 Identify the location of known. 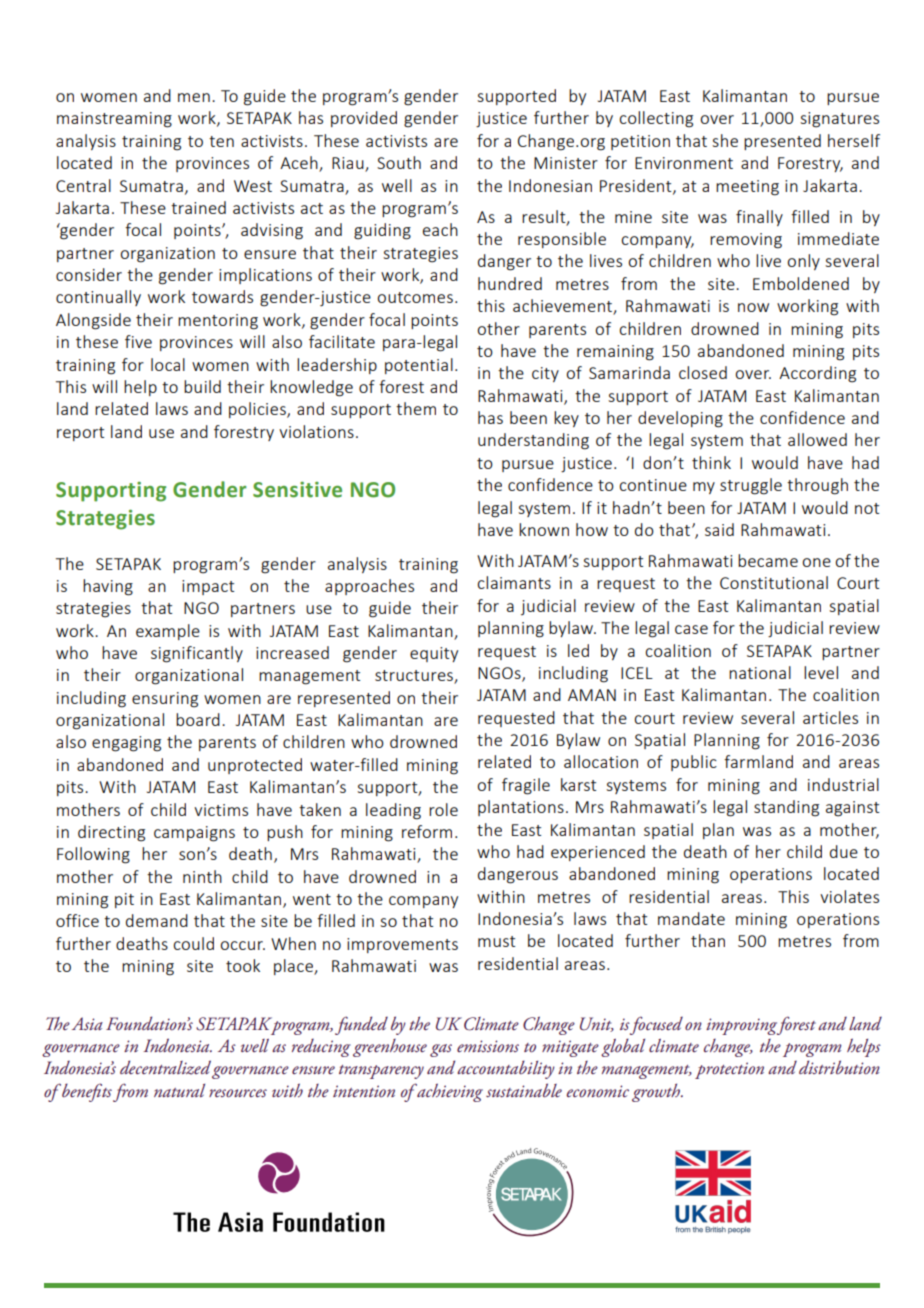
(544, 529).
